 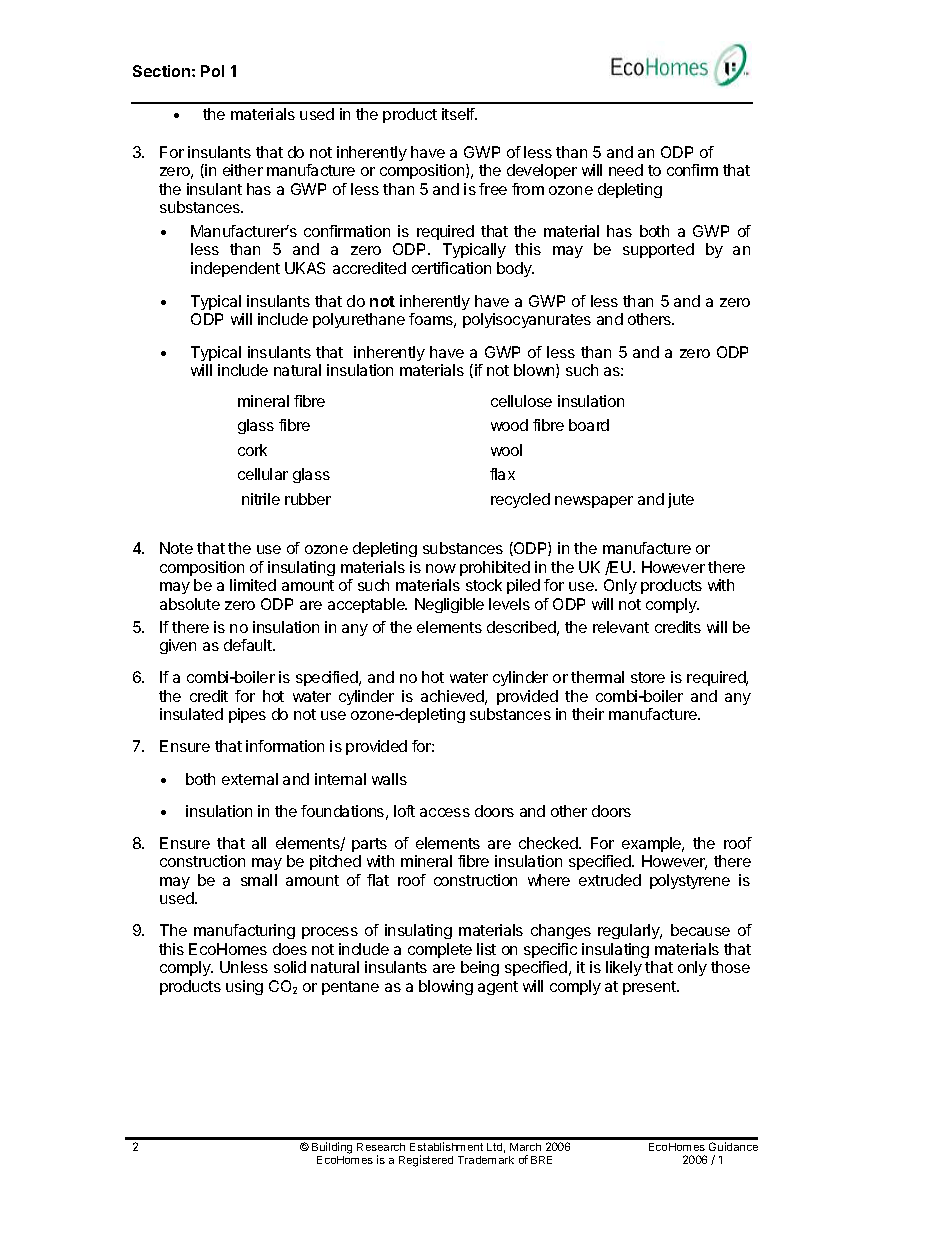 What do you see at coordinates (249, 645) in the image?
I see `default` at bounding box center [249, 645].
